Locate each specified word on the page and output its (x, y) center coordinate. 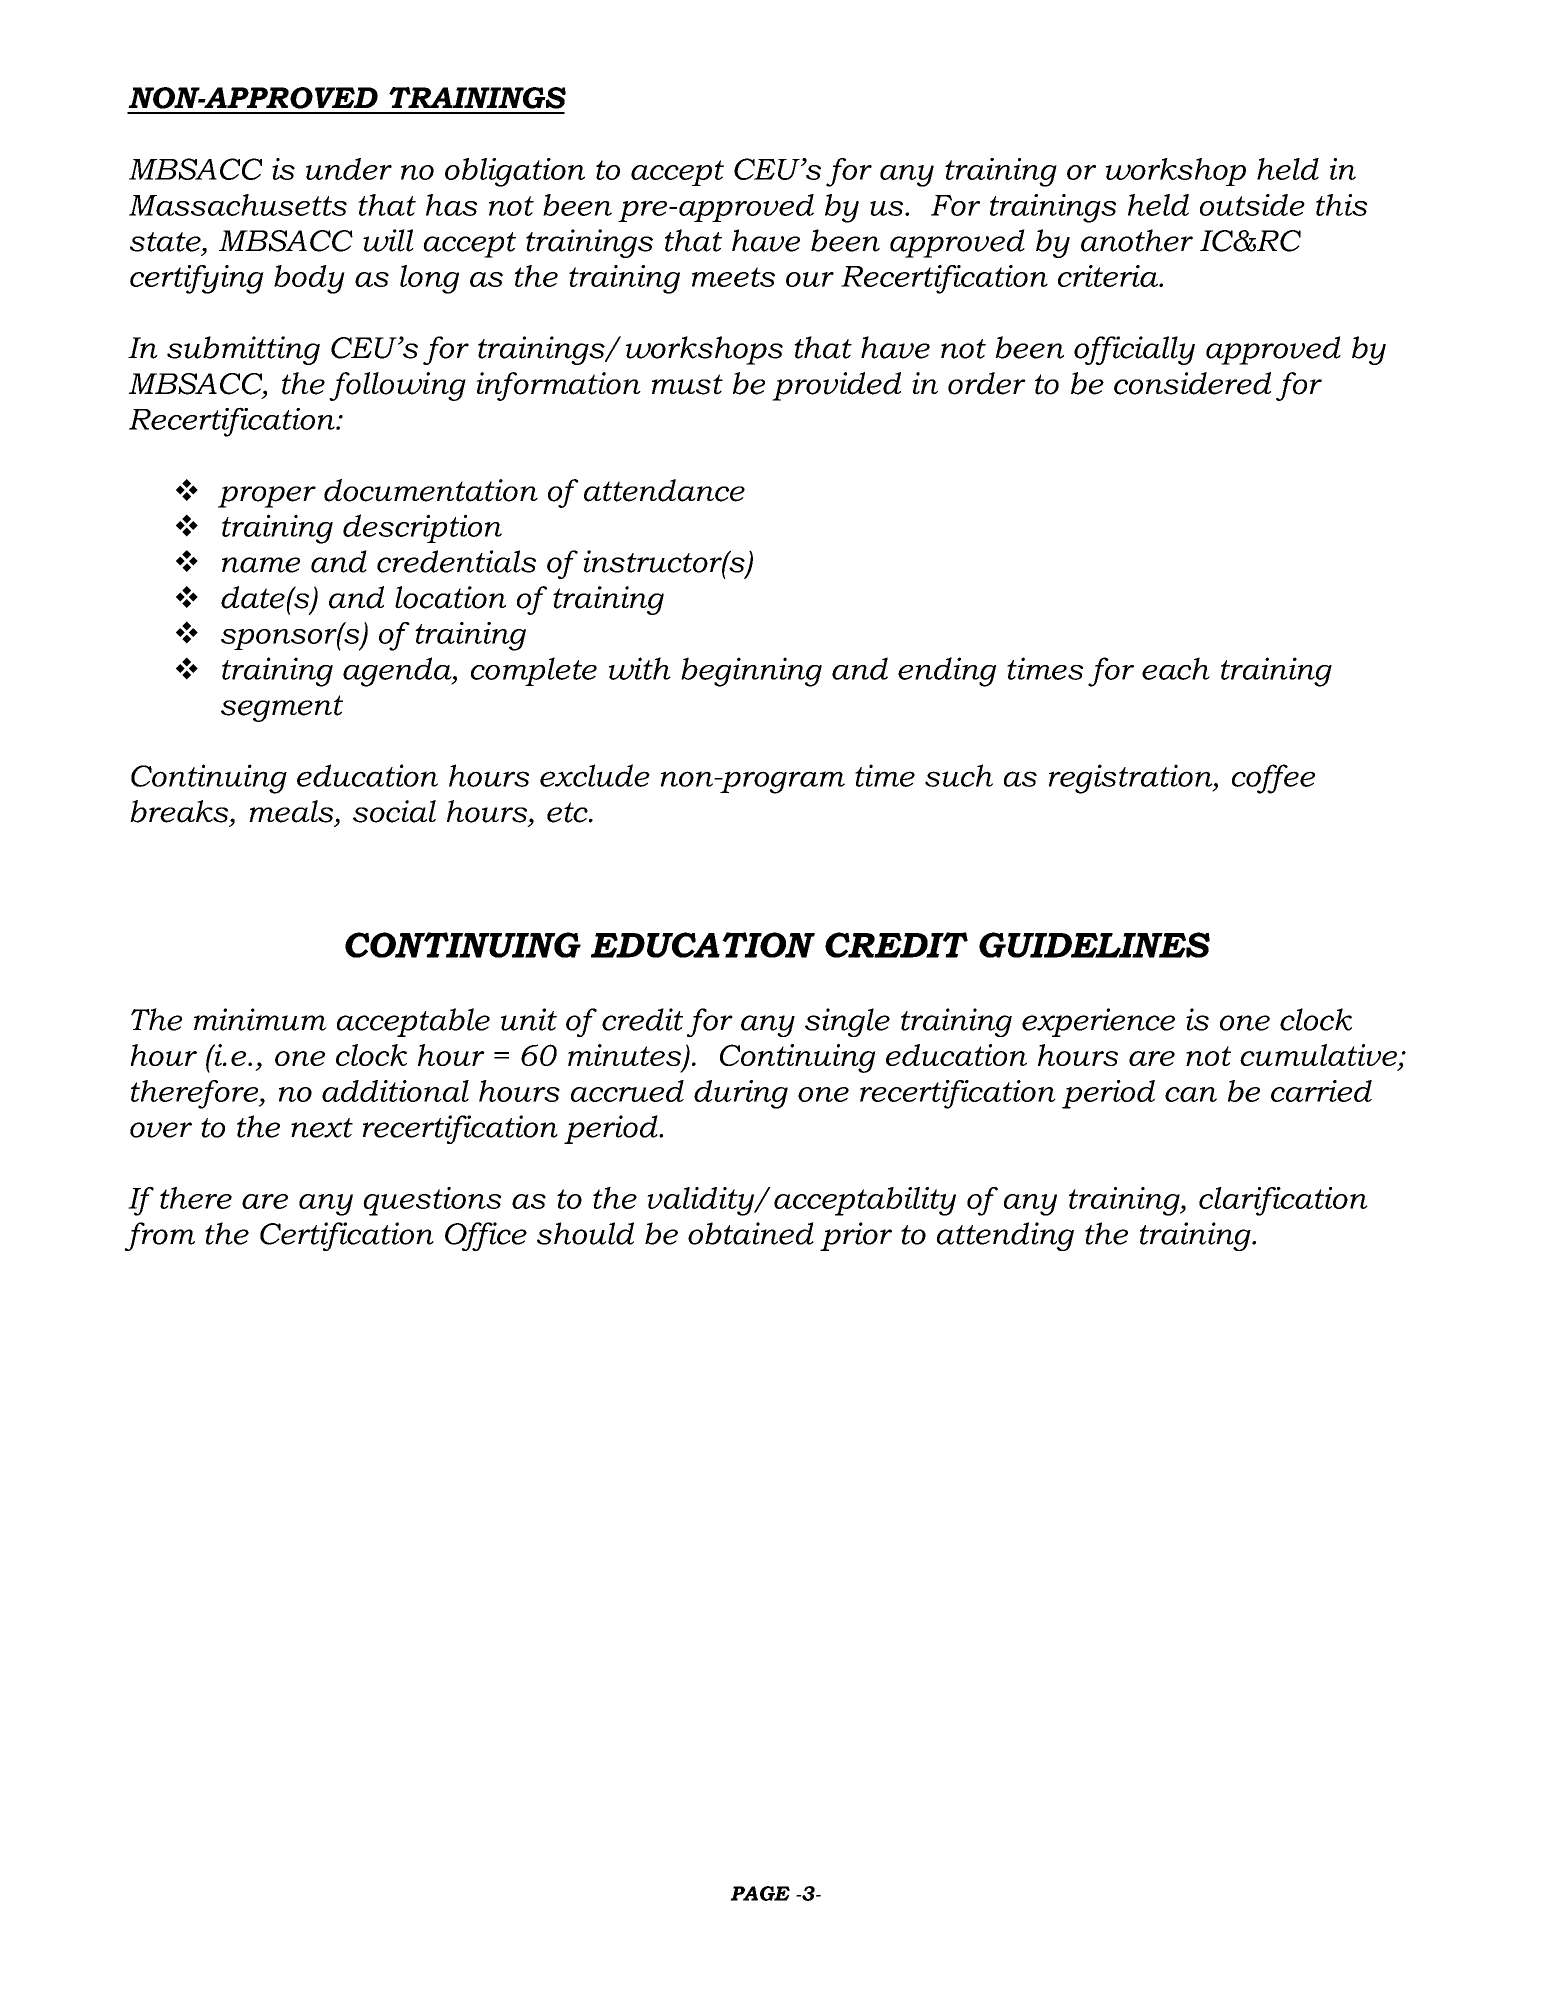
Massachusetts (238, 205)
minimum (260, 1019)
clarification (1283, 1201)
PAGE (760, 1893)
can (1191, 1094)
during (741, 1094)
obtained (751, 1233)
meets (733, 277)
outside (1252, 205)
